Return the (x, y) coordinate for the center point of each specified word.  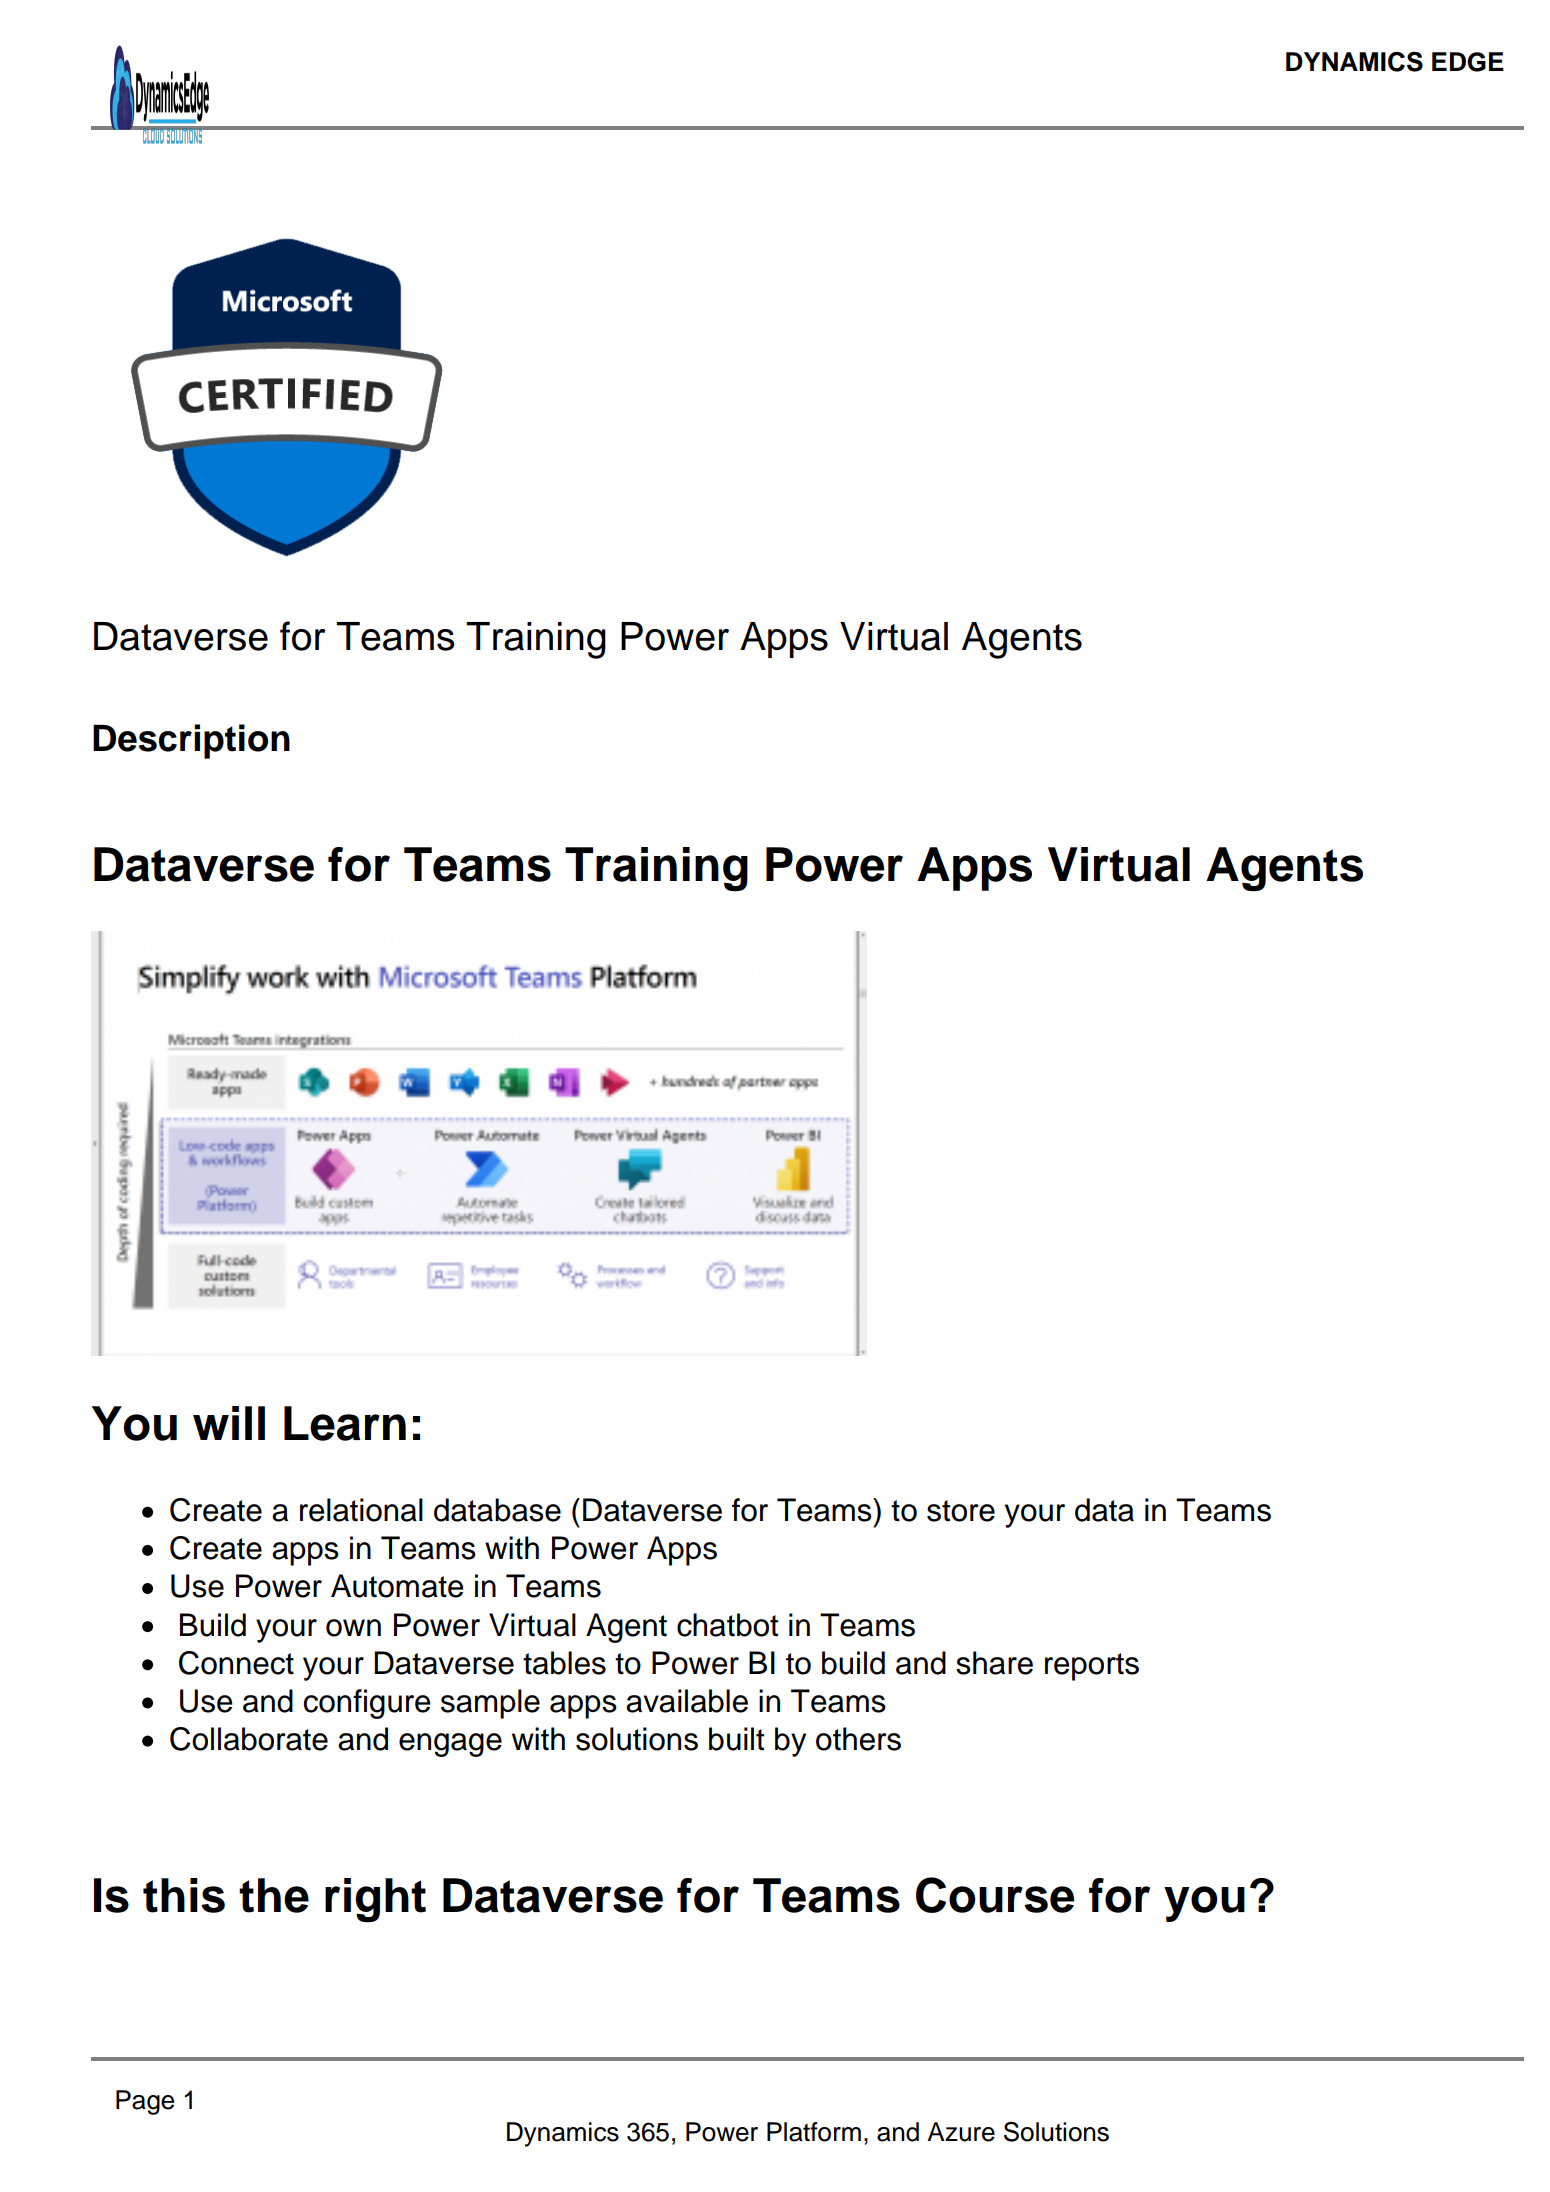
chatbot (727, 1625)
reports (1092, 1667)
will (229, 1423)
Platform (814, 2132)
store (961, 1511)
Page (145, 2102)
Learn (345, 1423)
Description (191, 741)
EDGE (1468, 62)
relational (361, 1510)
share (994, 1663)
